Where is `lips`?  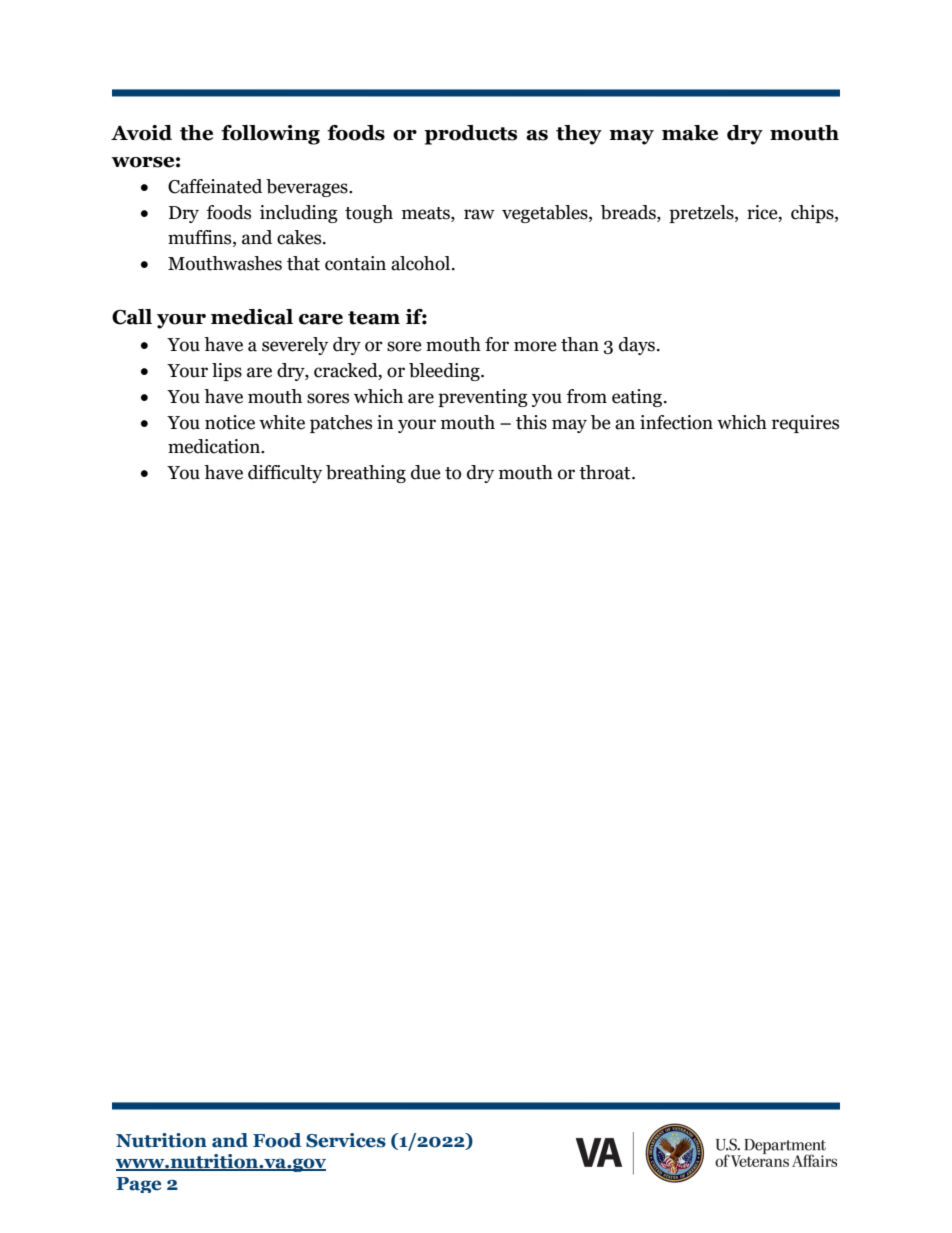
lips is located at coordinates (227, 372).
